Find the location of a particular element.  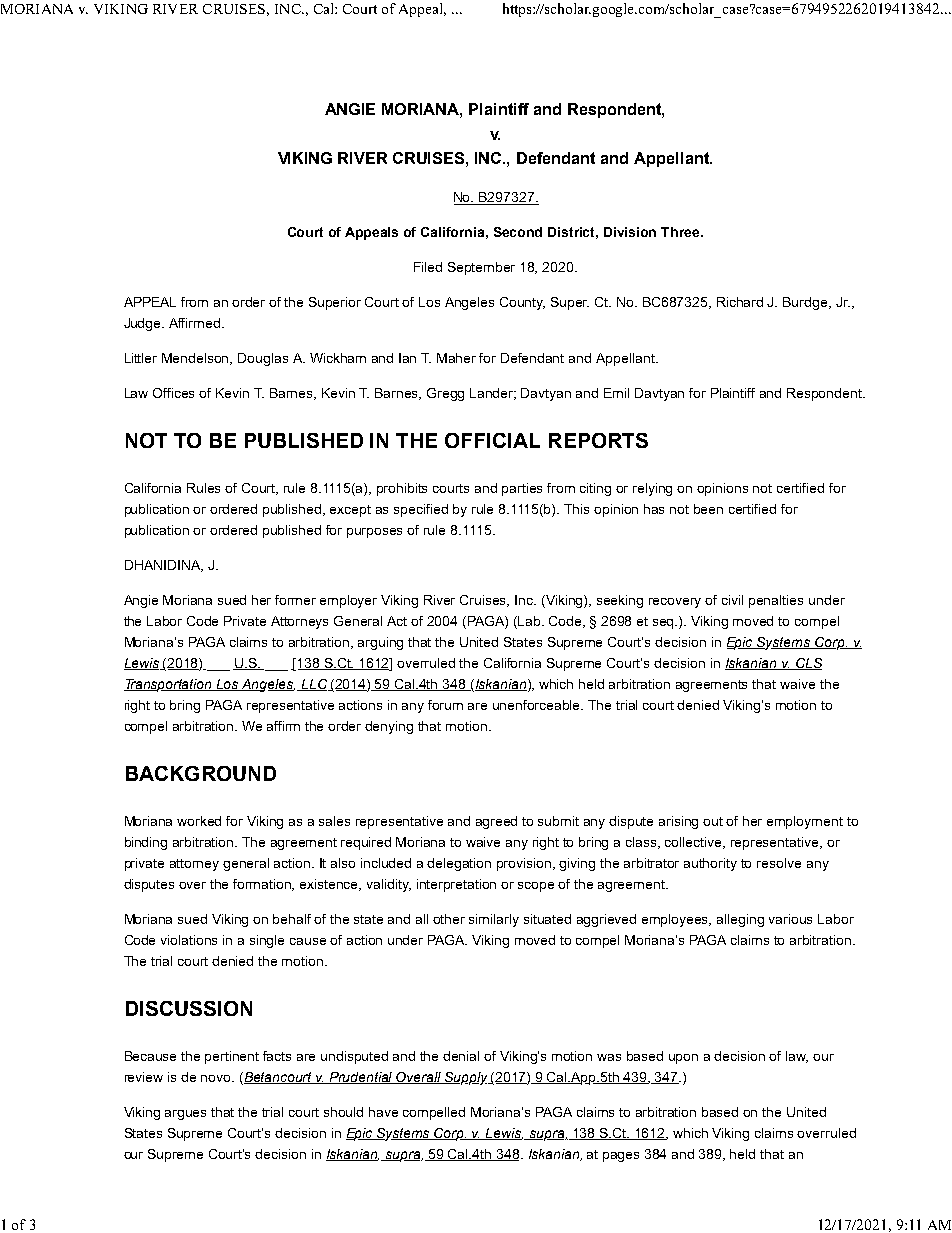

been is located at coordinates (708, 509).
